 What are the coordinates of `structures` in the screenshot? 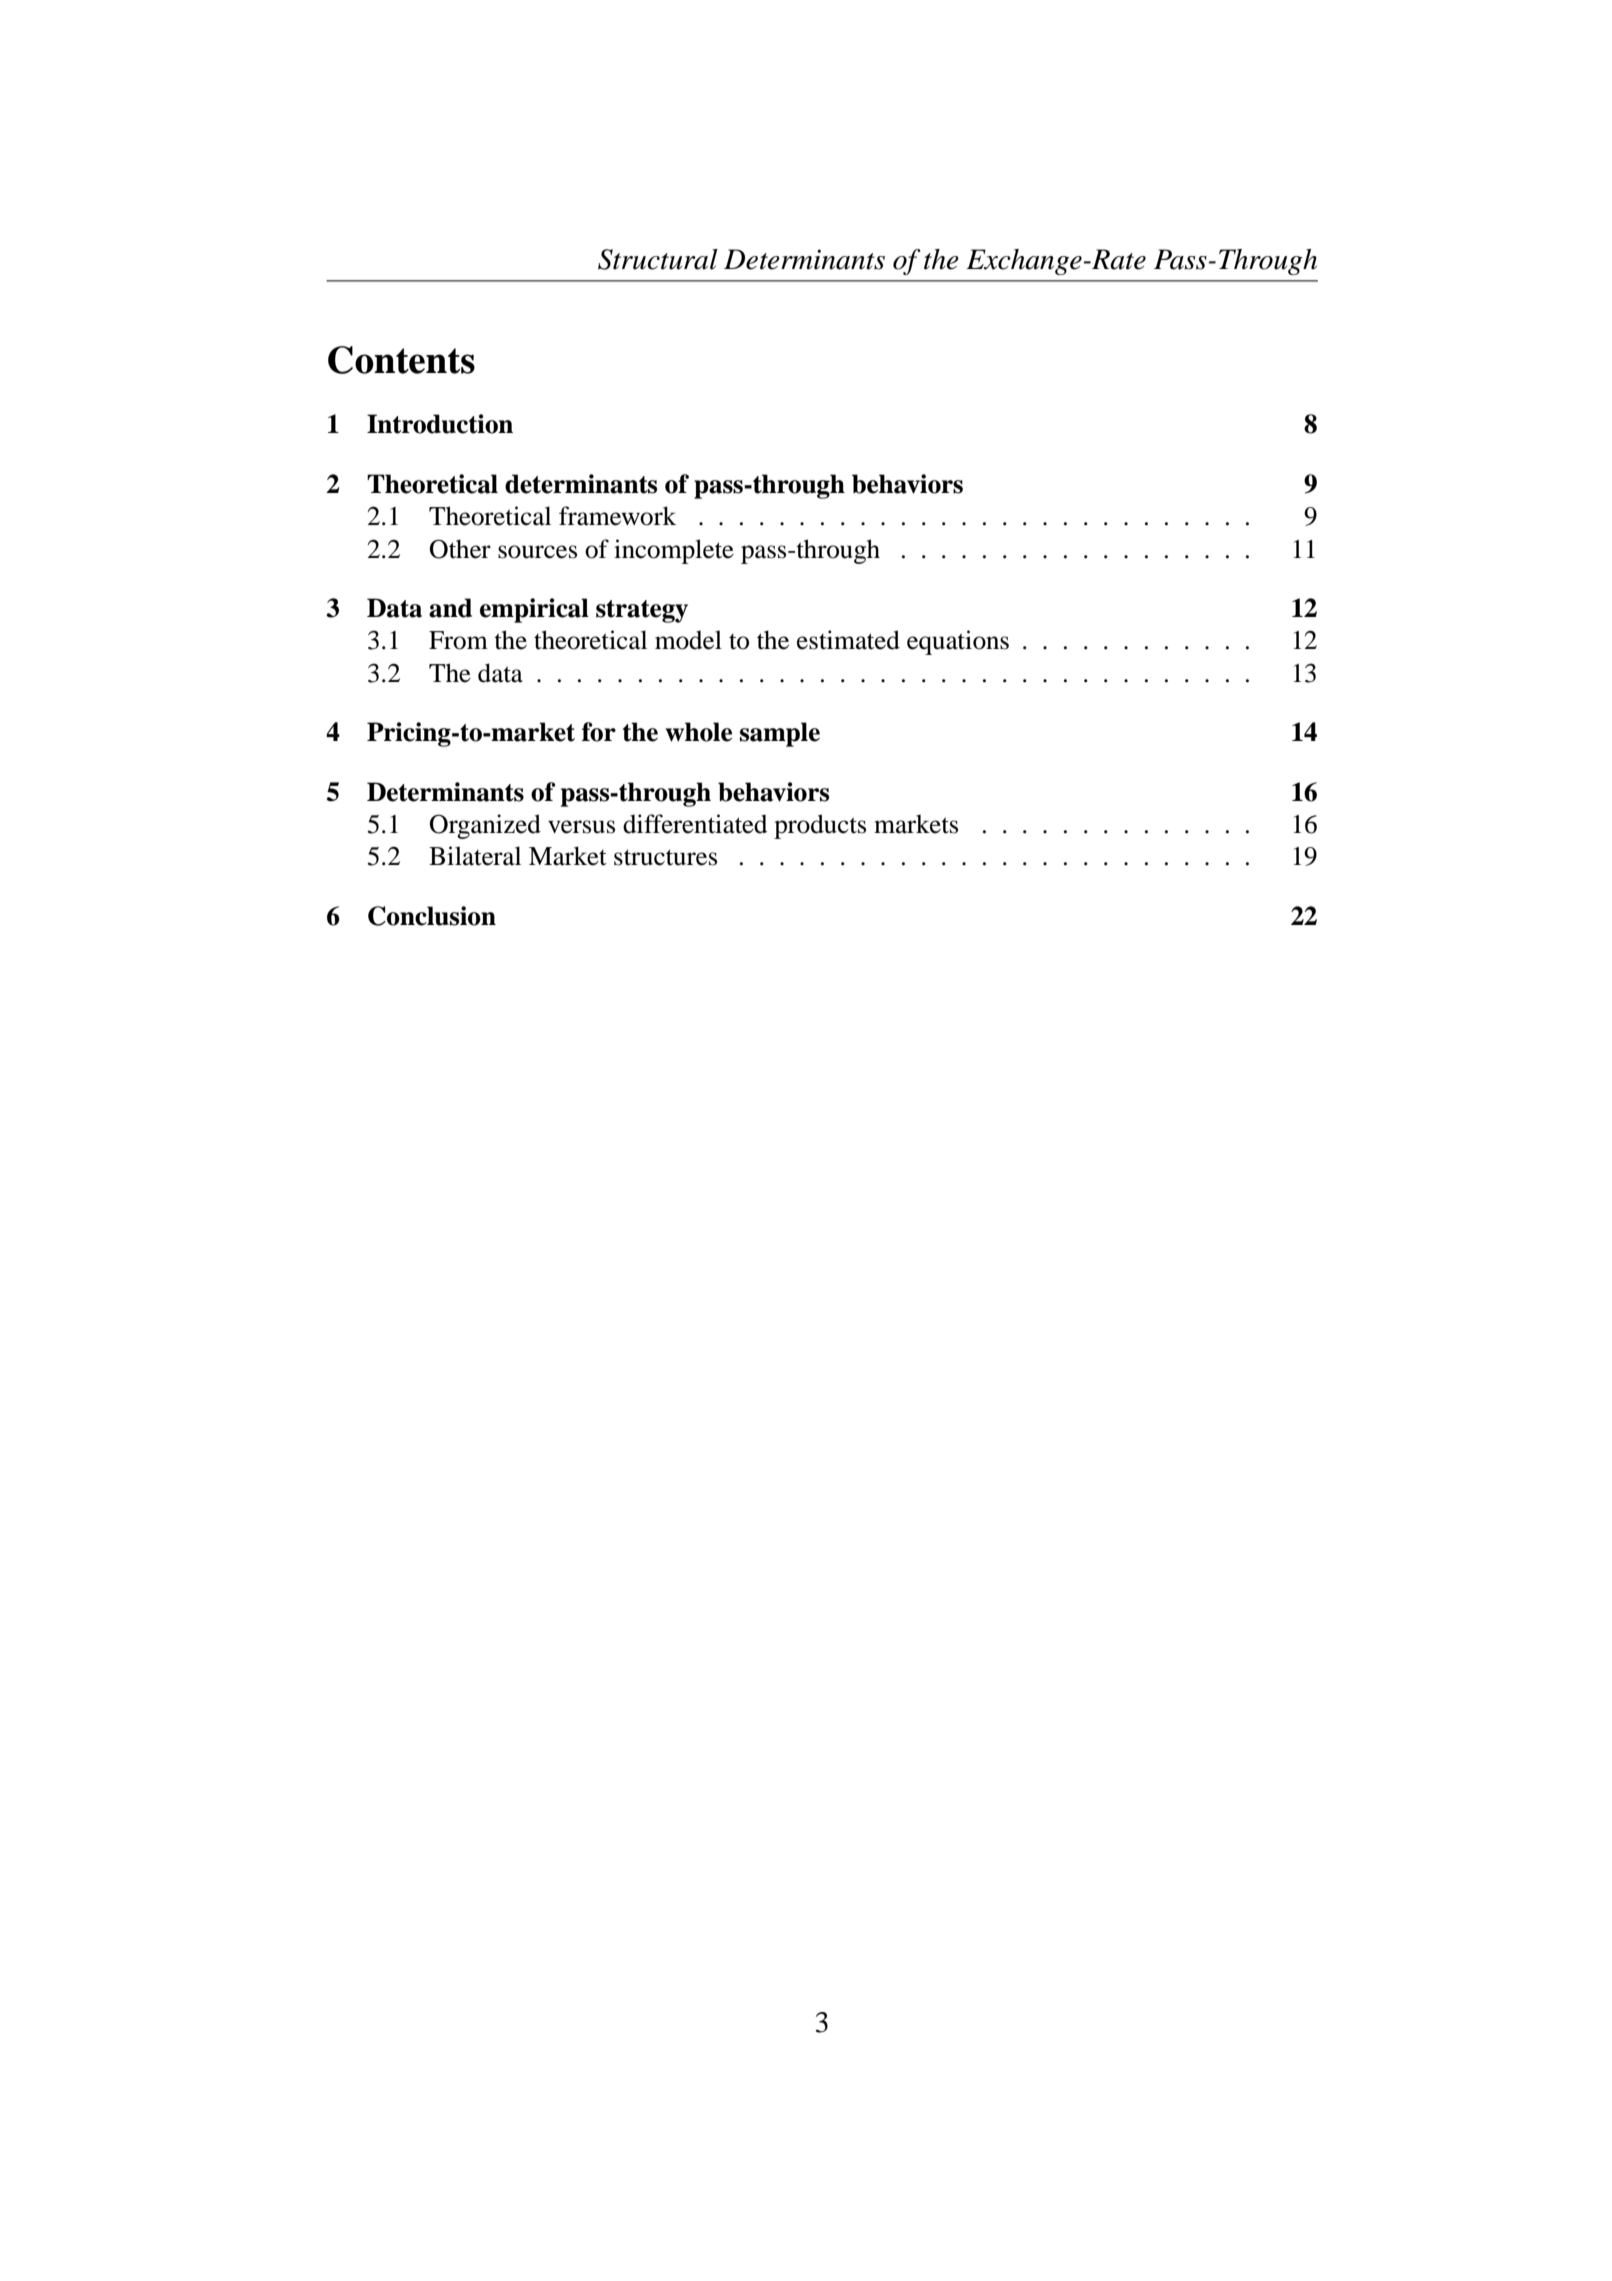 It's located at (665, 857).
